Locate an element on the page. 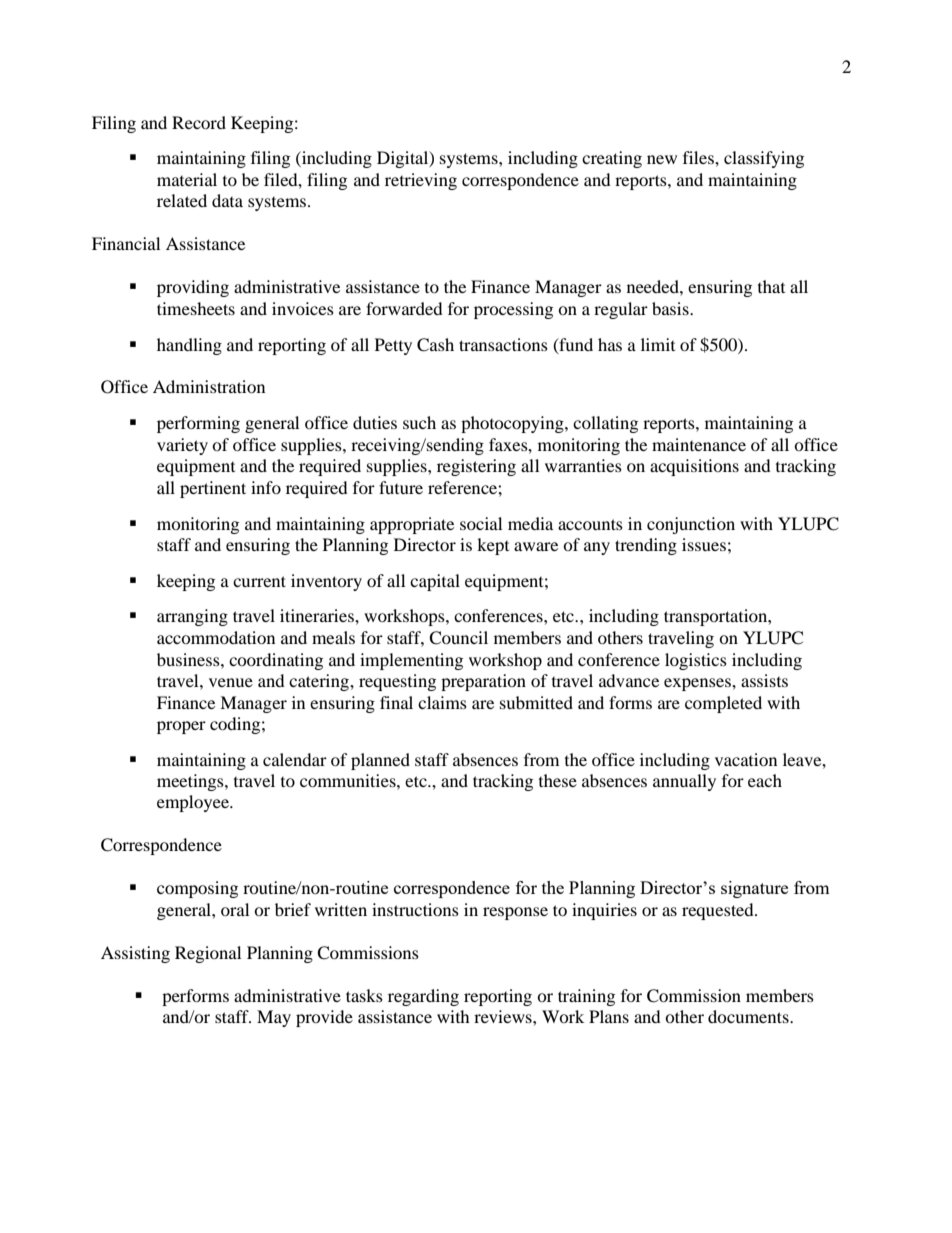  files is located at coordinates (699, 157).
